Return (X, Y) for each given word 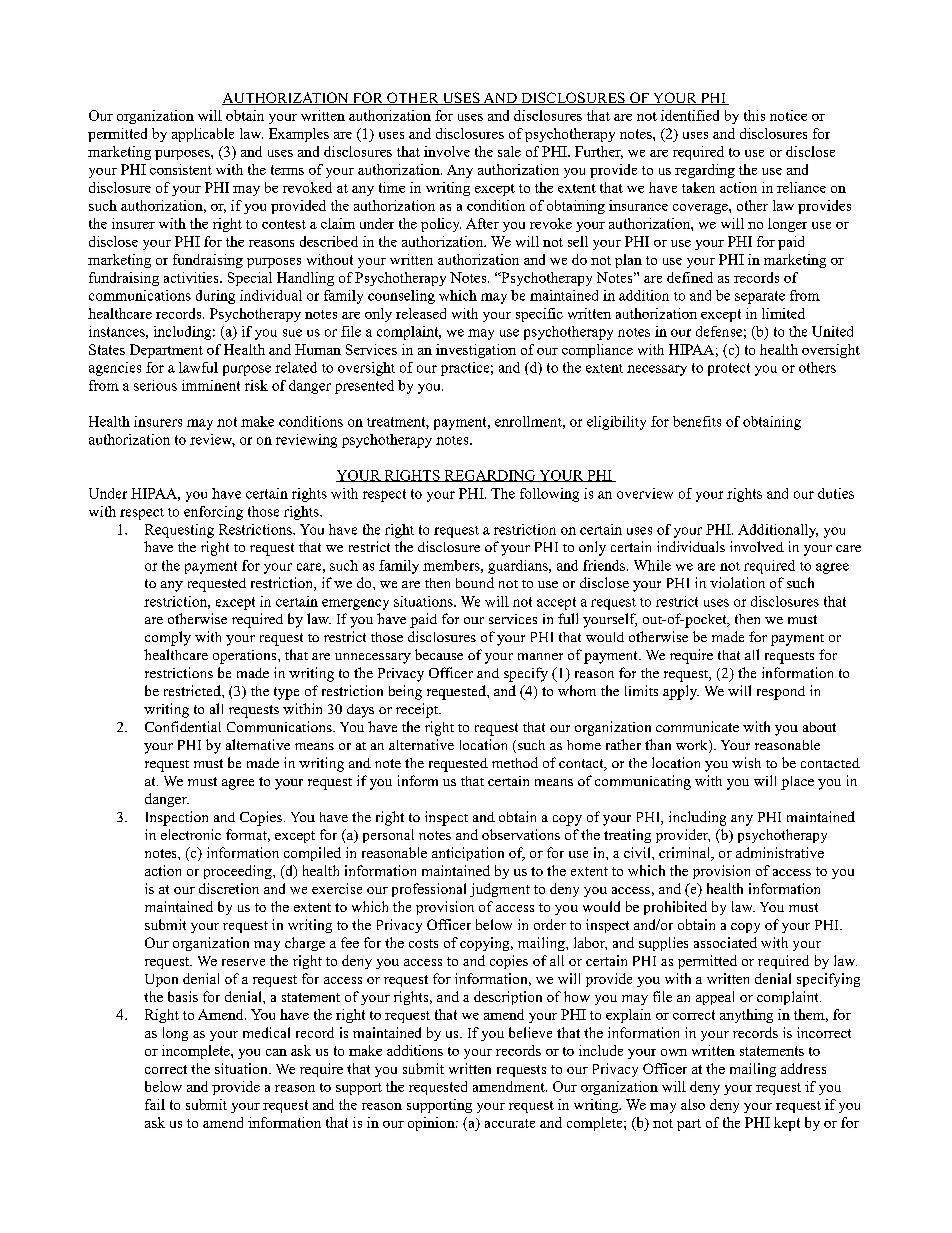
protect (729, 369)
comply (168, 638)
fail (155, 1104)
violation (737, 582)
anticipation (468, 854)
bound (475, 582)
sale (509, 151)
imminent (211, 385)
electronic (191, 834)
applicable (203, 135)
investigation (476, 351)
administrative (780, 852)
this (754, 115)
